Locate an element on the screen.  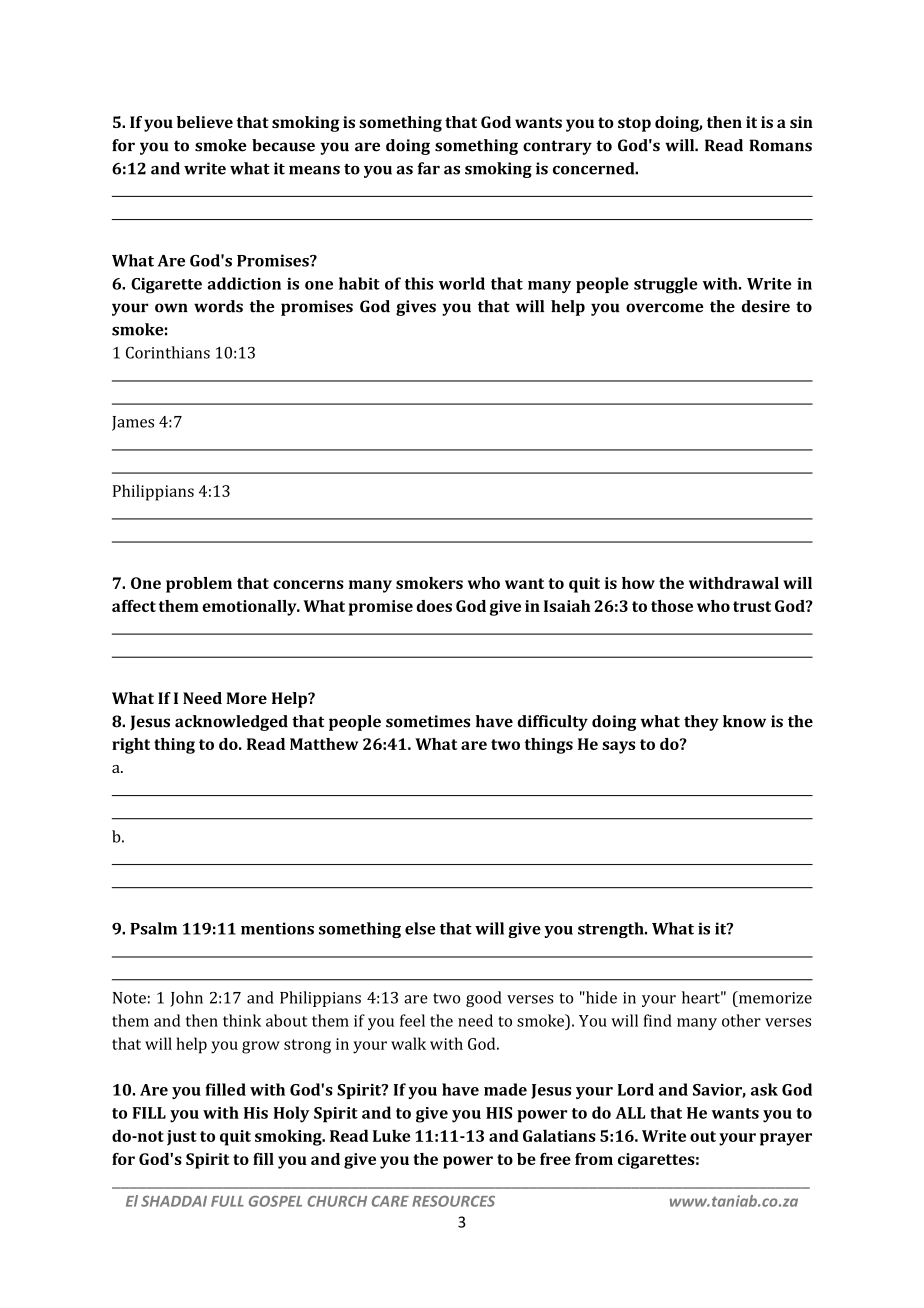
believe is located at coordinates (205, 122).
